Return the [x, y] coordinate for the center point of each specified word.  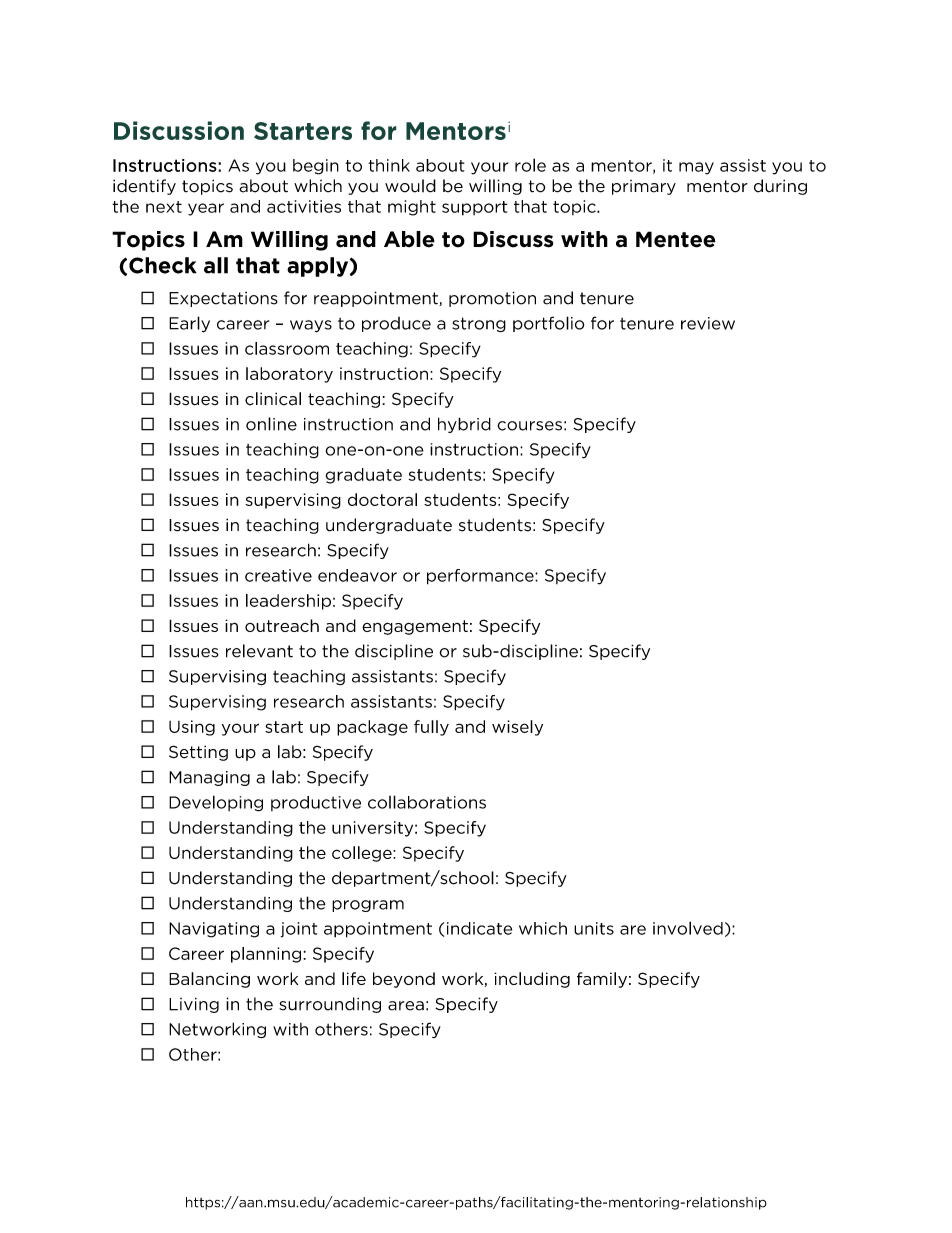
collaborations [427, 802]
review [708, 323]
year [206, 209]
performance [481, 577]
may [696, 168]
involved [688, 928]
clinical [273, 399]
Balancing [209, 980]
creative [278, 575]
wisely [517, 728]
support [474, 208]
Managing [209, 778]
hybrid [464, 425]
